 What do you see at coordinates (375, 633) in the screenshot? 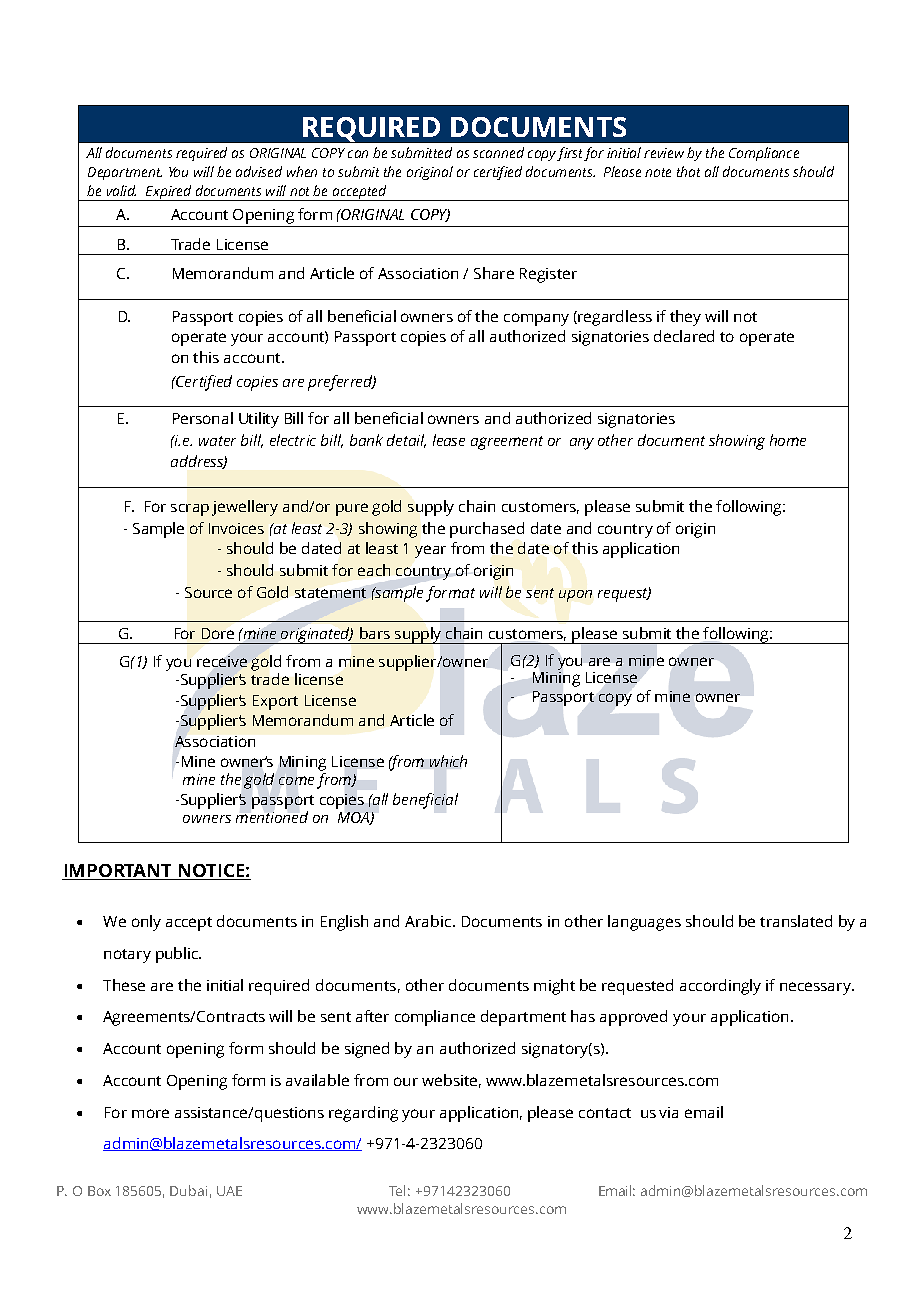
I see `bars` at bounding box center [375, 633].
